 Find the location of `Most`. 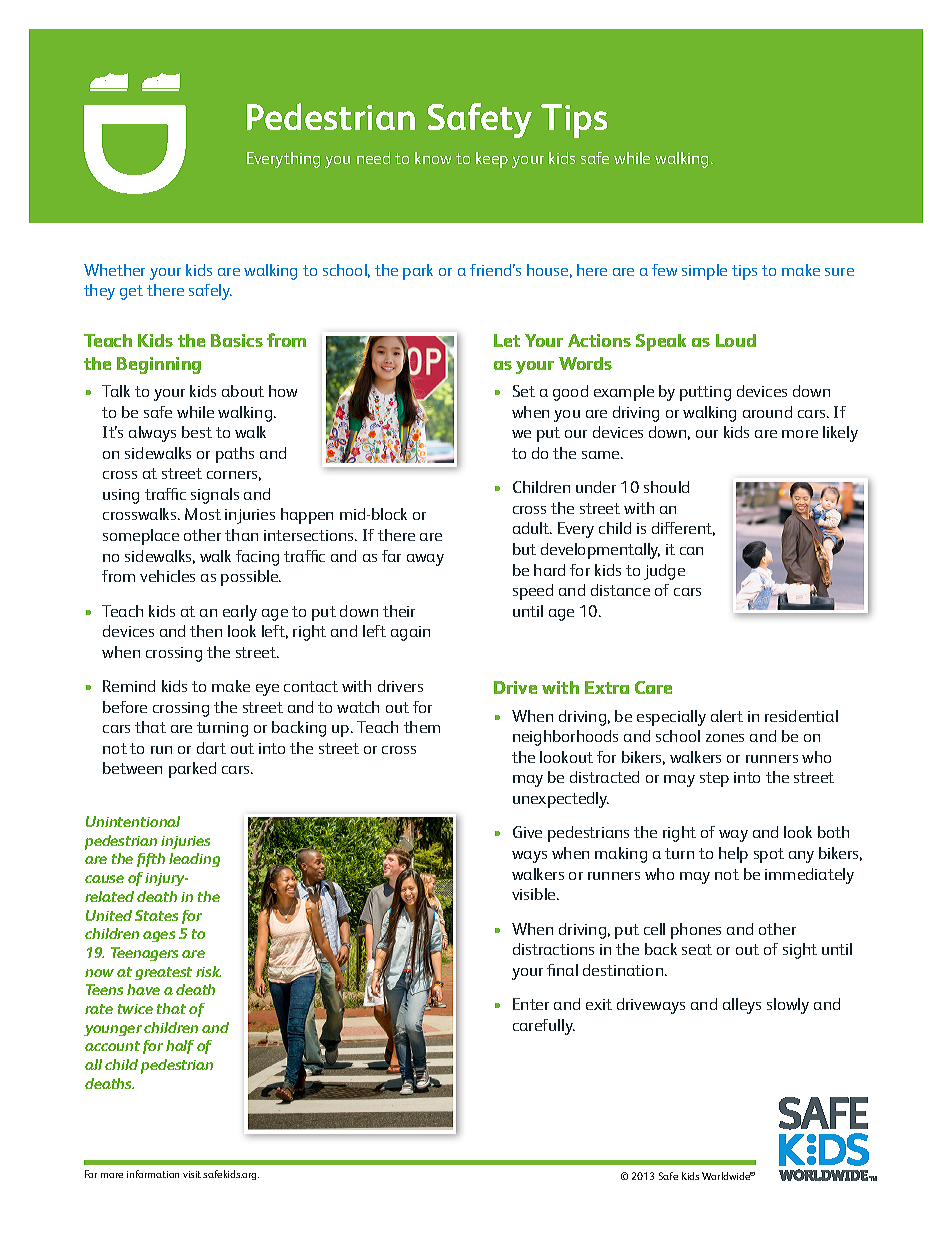

Most is located at coordinates (203, 514).
